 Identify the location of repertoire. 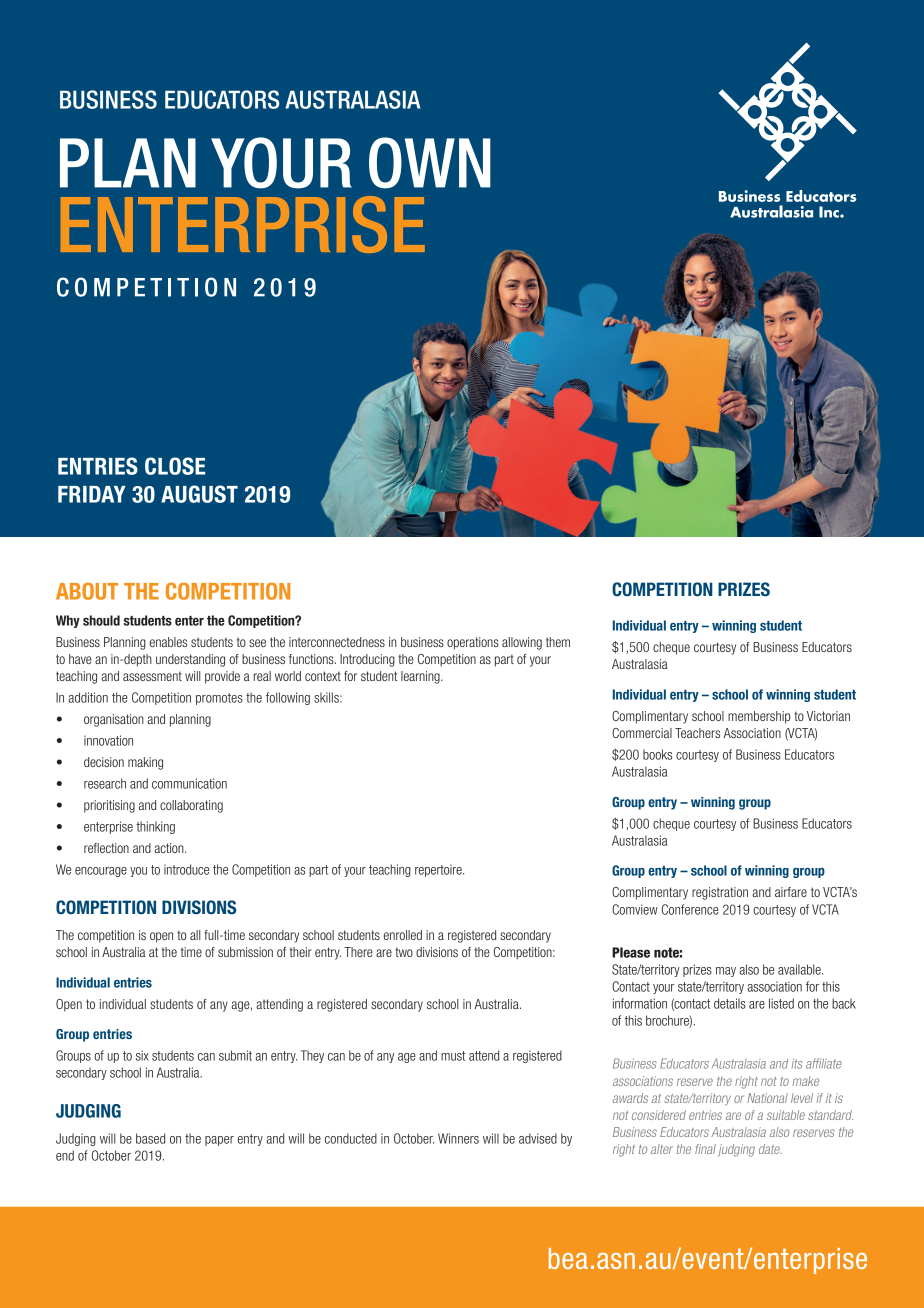
(439, 870).
